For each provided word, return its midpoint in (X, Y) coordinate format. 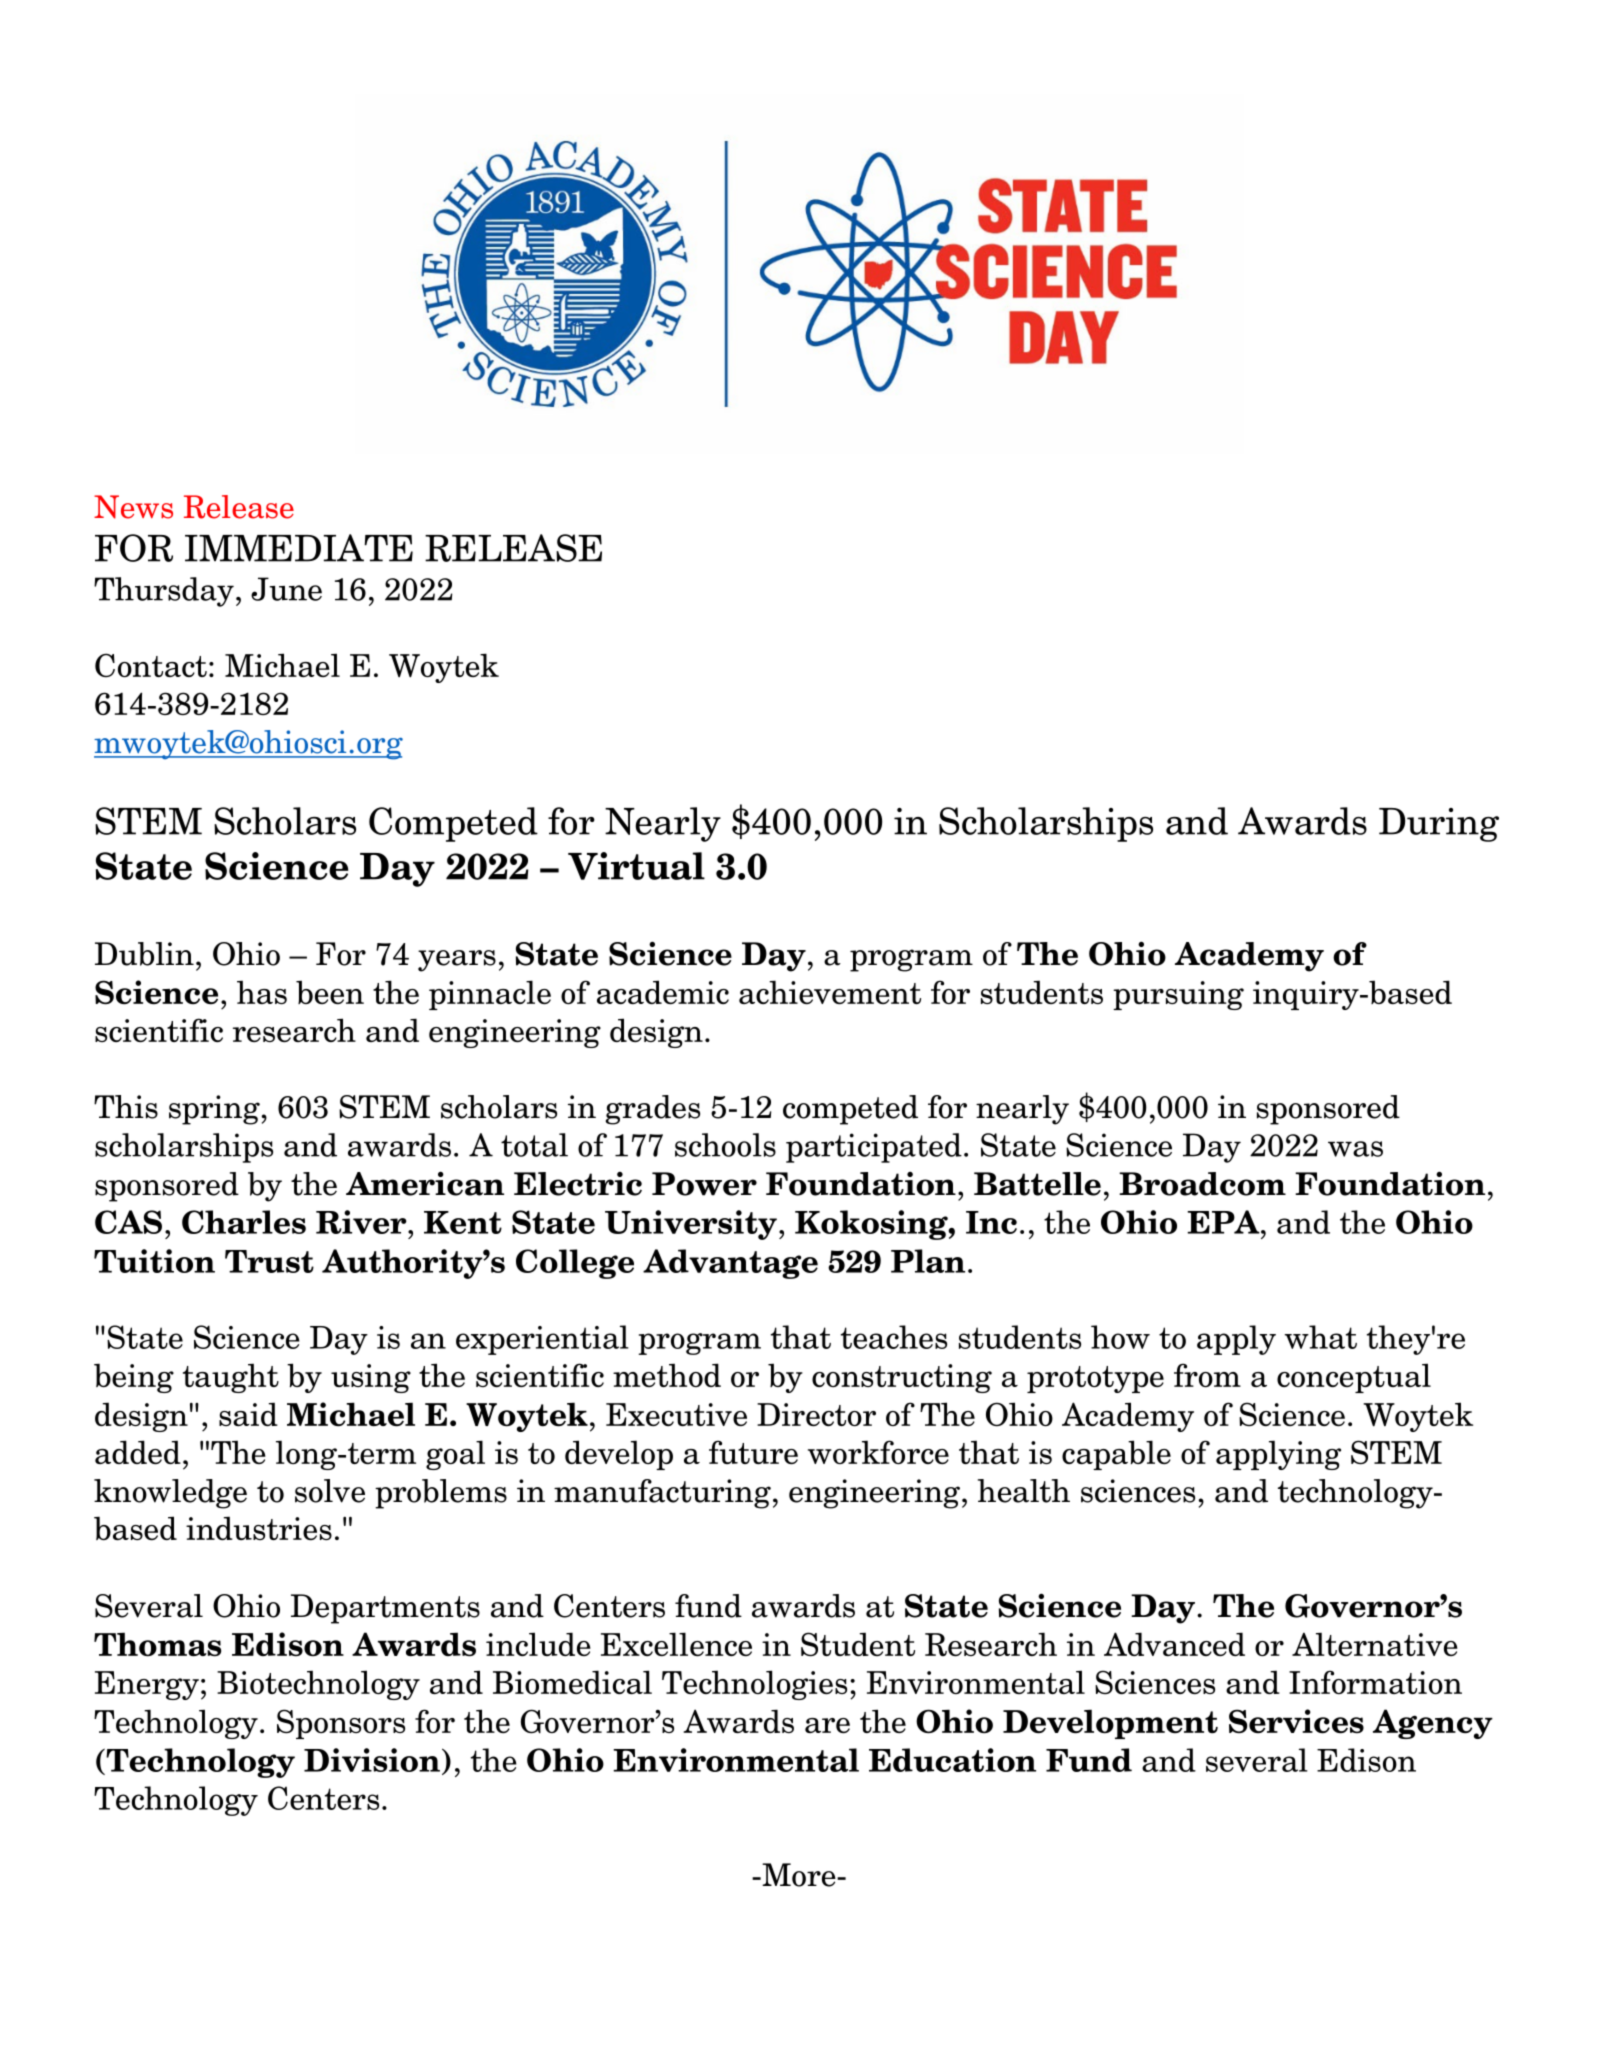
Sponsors (341, 1724)
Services (1296, 1721)
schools (725, 1145)
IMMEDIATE (299, 548)
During (1439, 825)
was (1355, 1149)
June (286, 589)
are (827, 1725)
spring (214, 1110)
